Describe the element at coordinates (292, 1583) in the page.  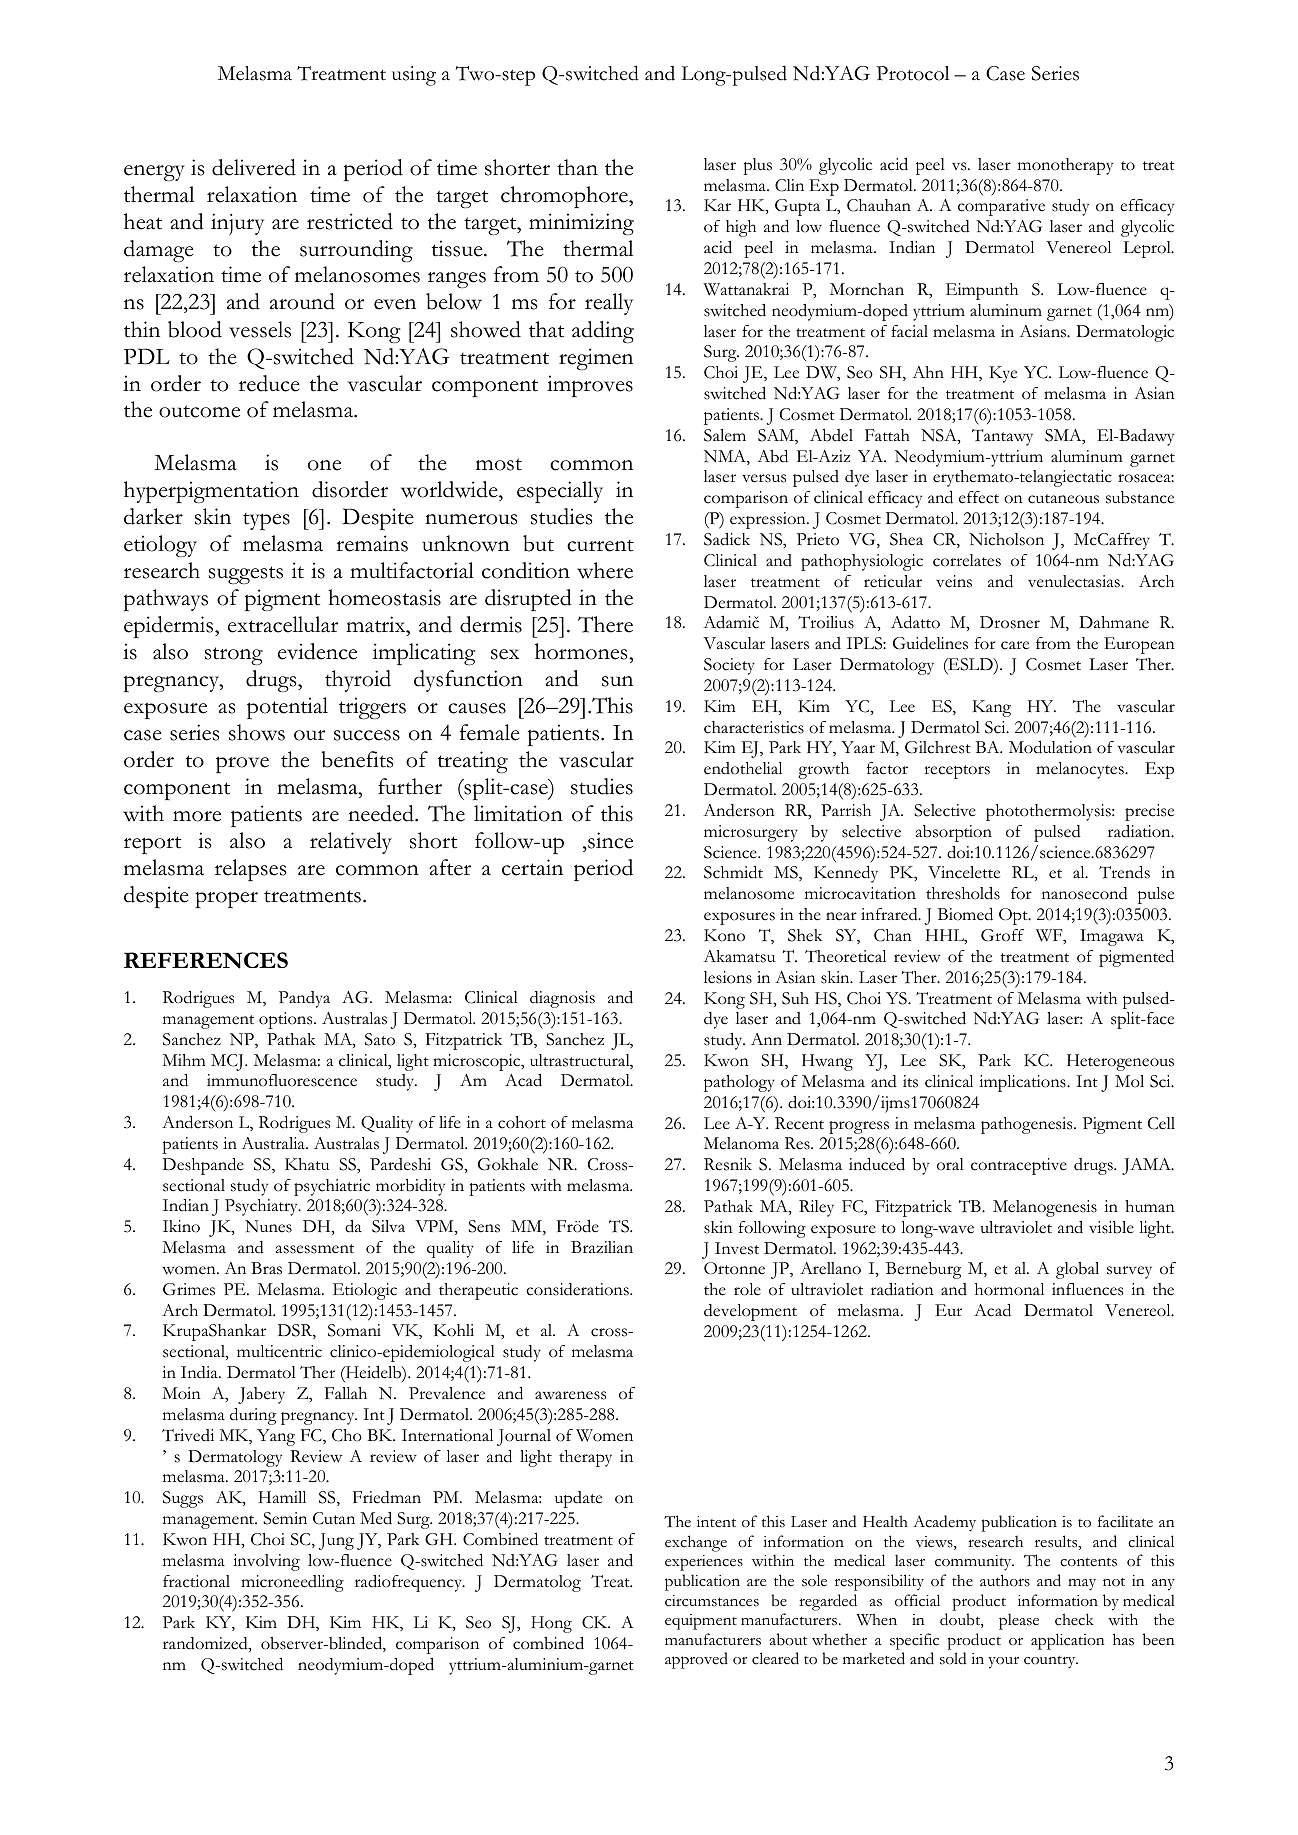
I see `microneedling` at that location.
